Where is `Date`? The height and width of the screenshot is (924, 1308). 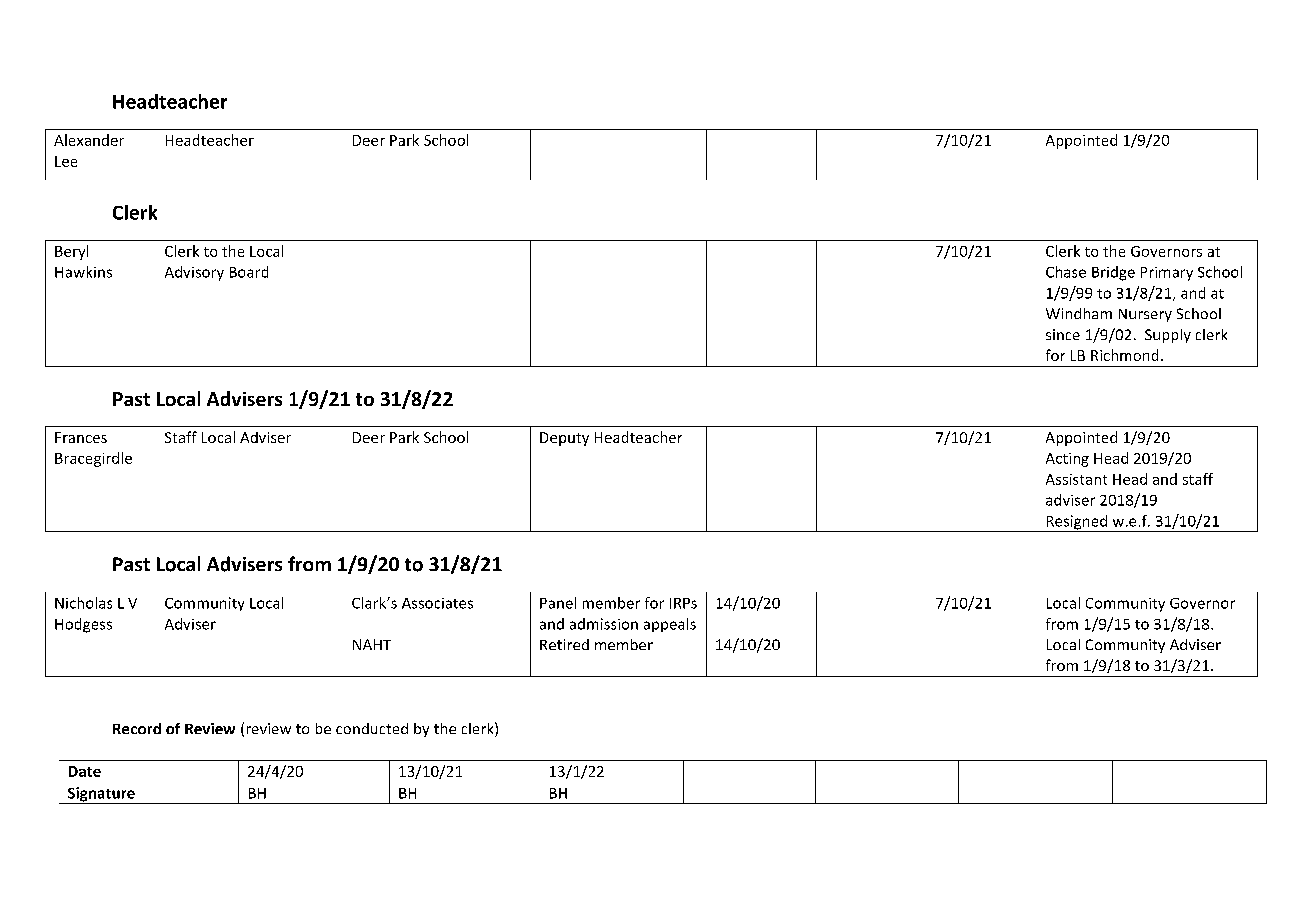 Date is located at coordinates (85, 771).
